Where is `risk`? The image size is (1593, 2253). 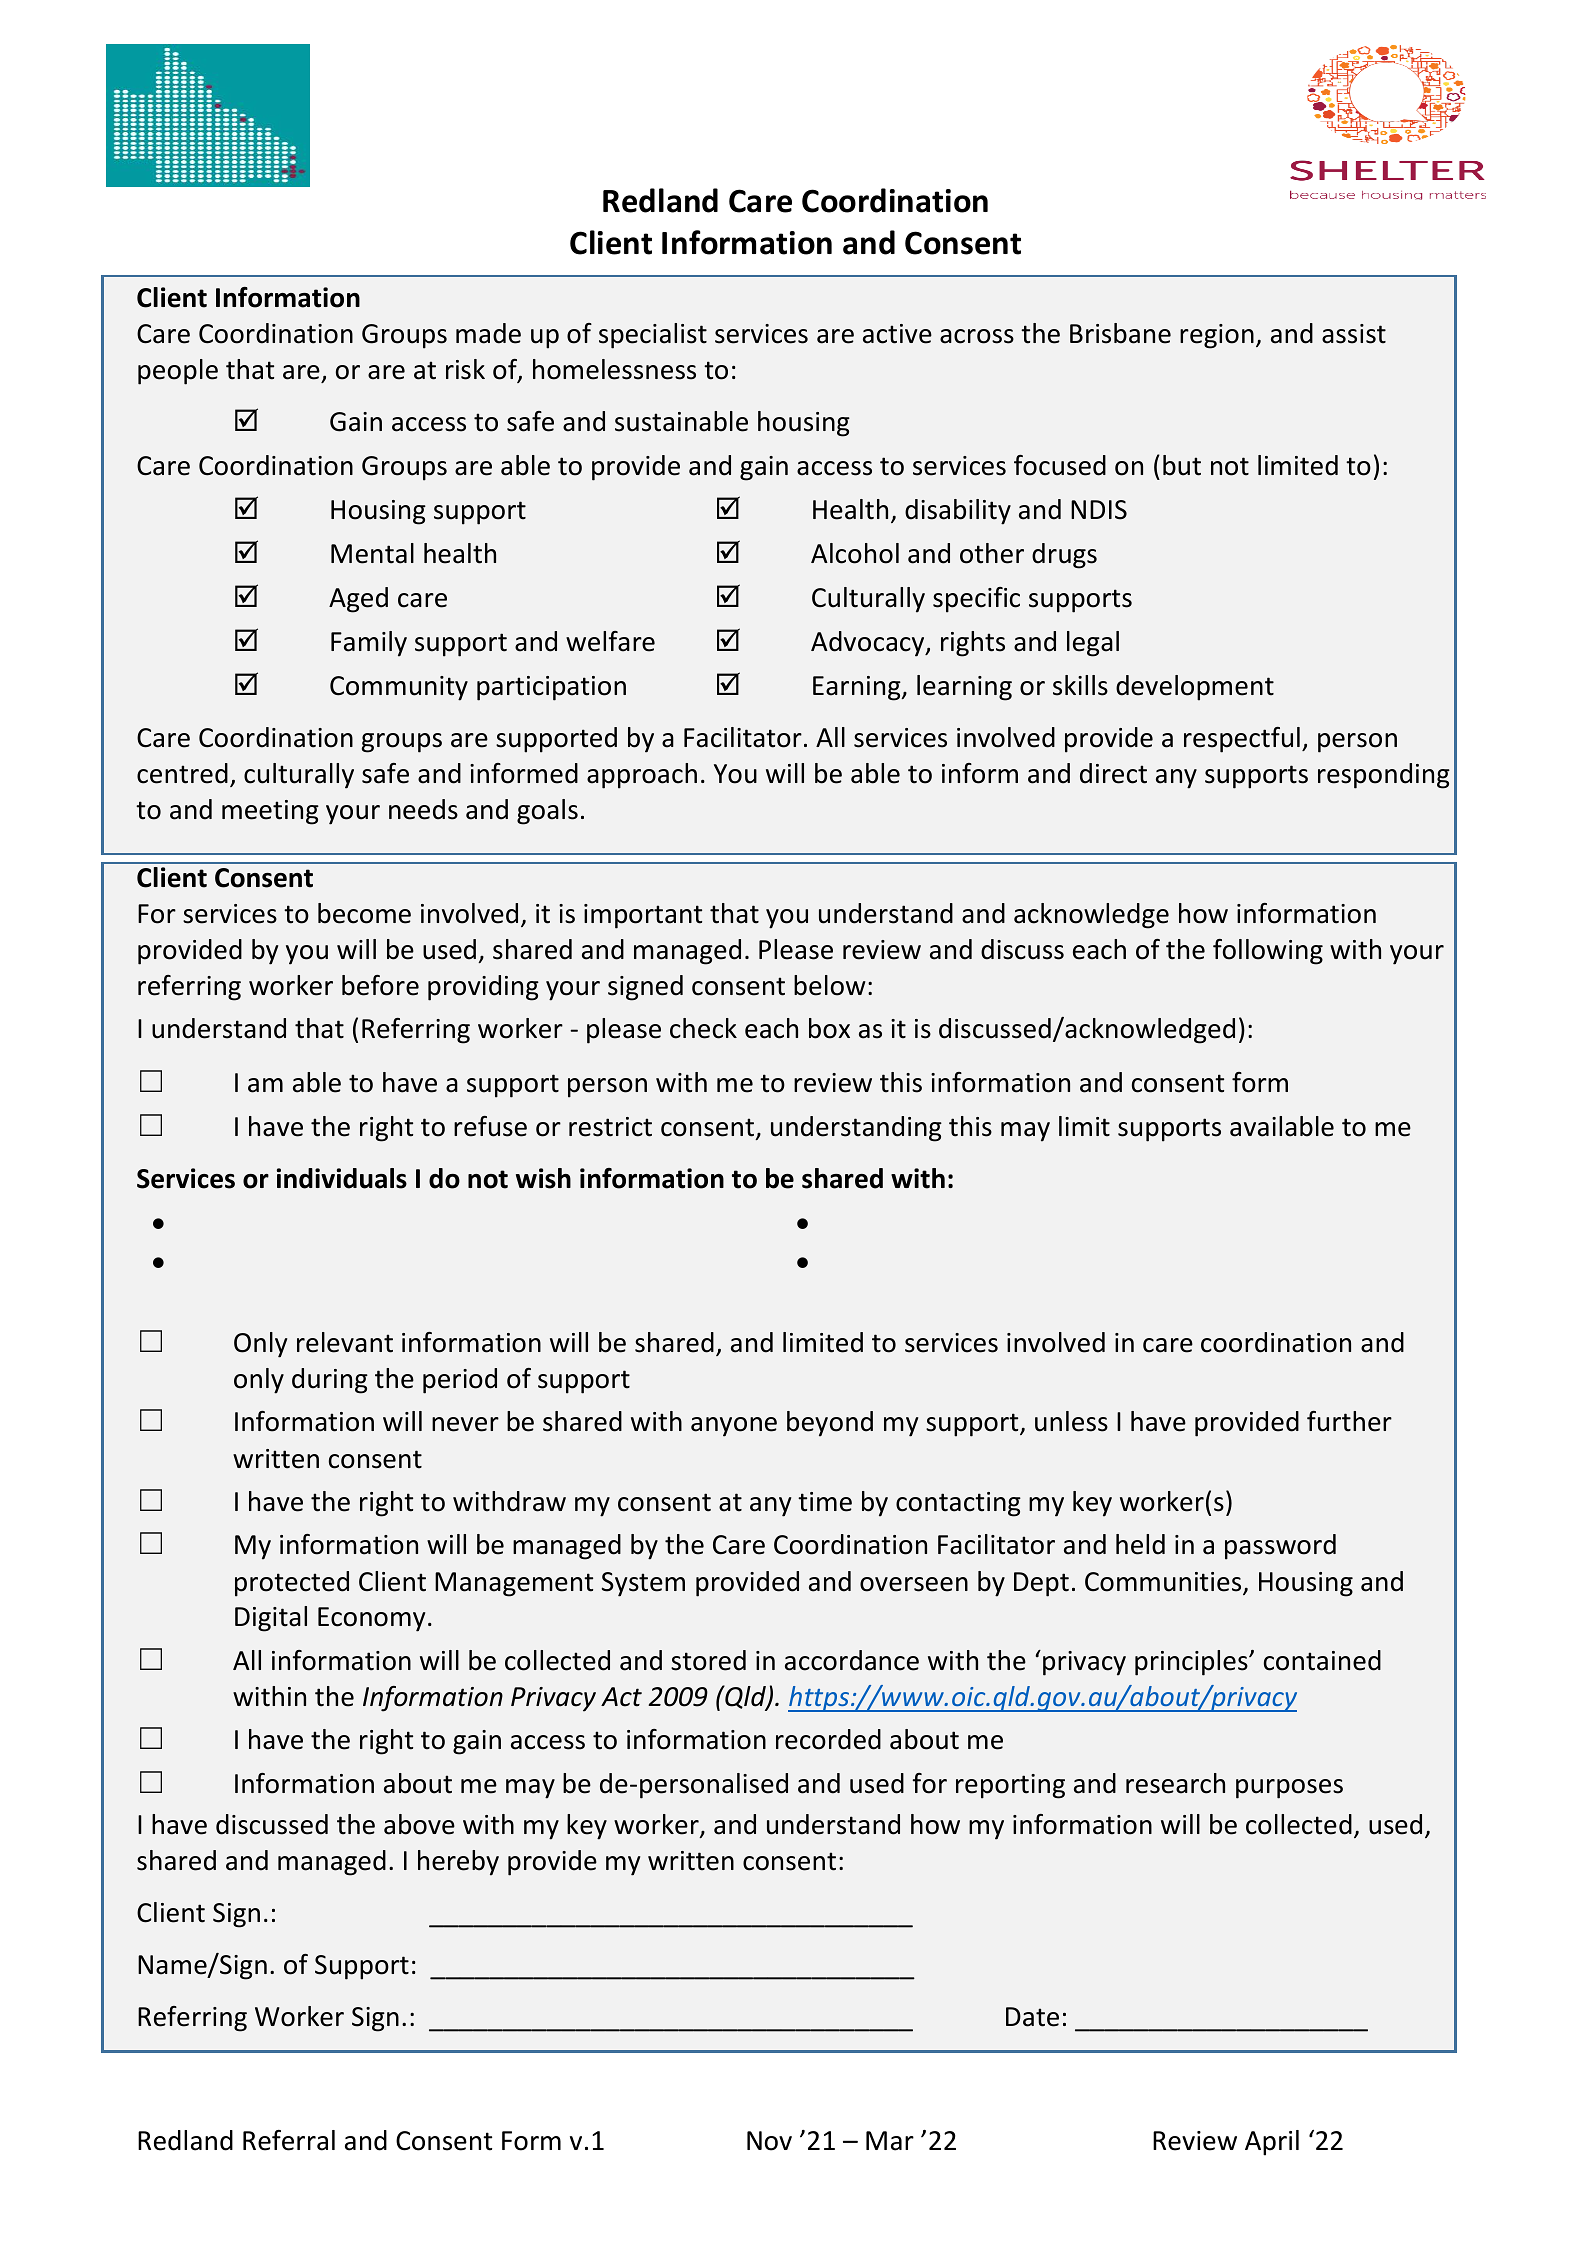 risk is located at coordinates (465, 369).
